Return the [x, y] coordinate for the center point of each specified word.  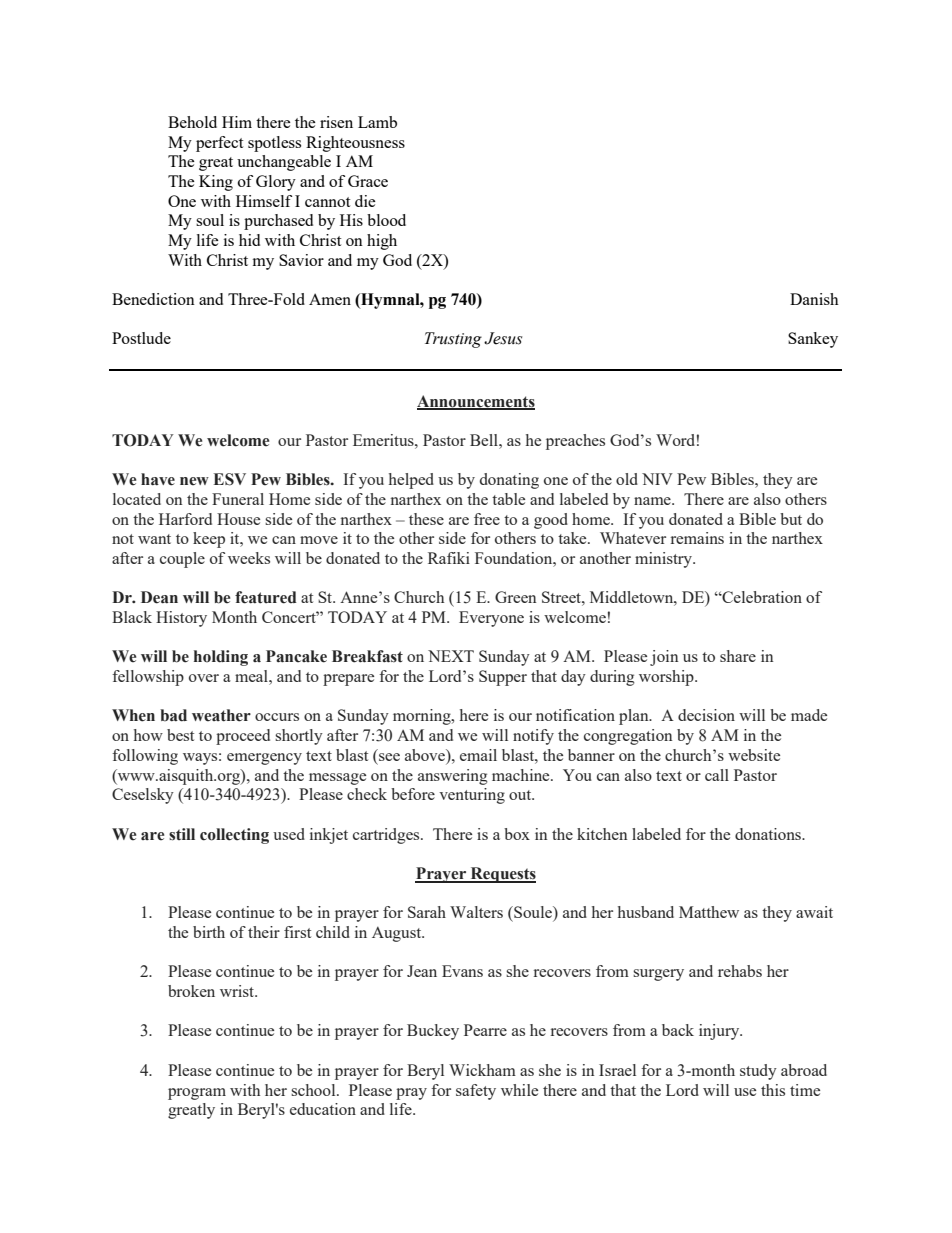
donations [769, 834]
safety [476, 1092]
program [197, 1094]
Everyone [491, 619]
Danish [814, 299]
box [517, 834]
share [738, 656]
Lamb [377, 122]
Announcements [476, 402]
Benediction [153, 299]
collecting [234, 836]
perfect [219, 144]
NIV [657, 479]
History [181, 619]
